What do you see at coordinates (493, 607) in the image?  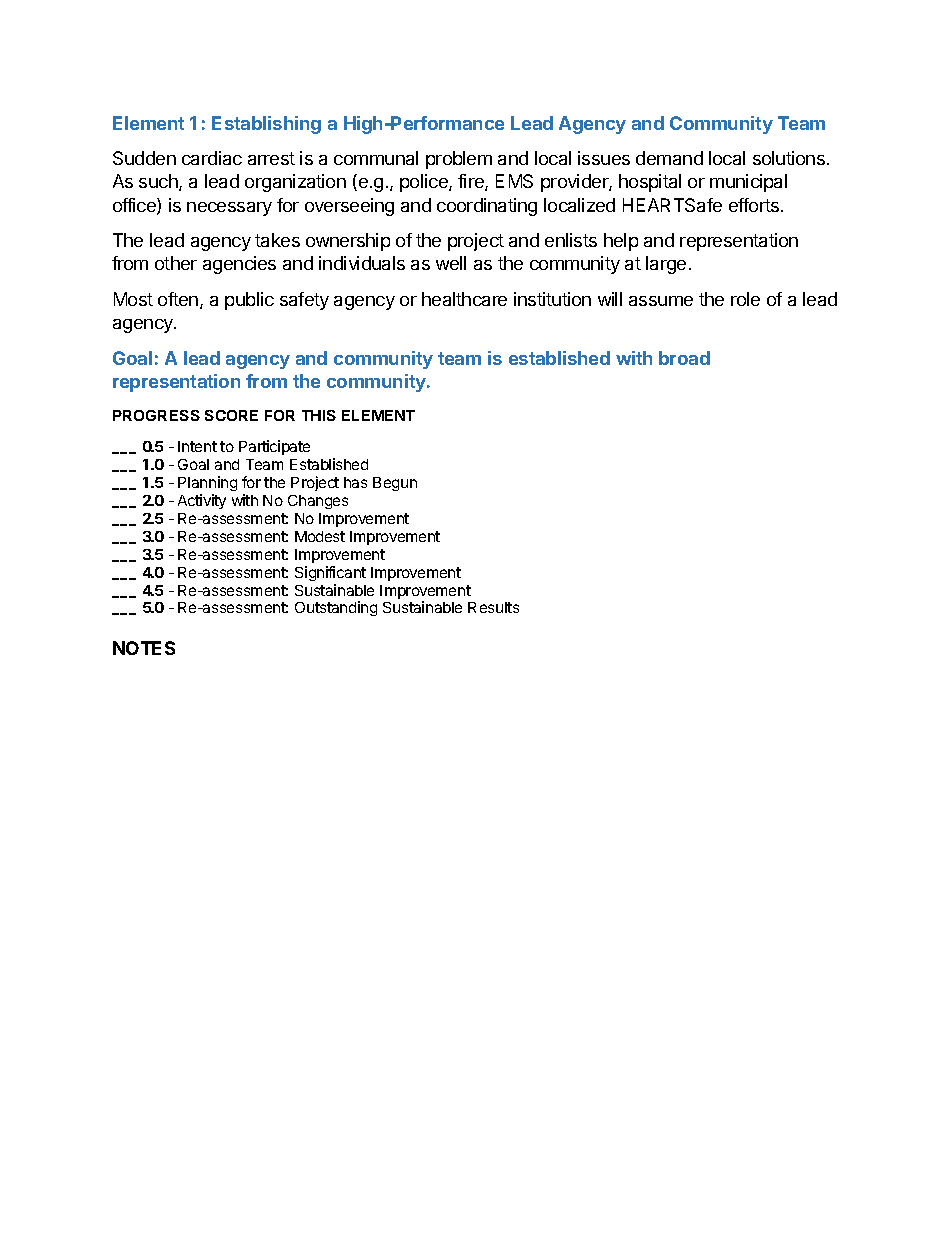 I see `Results` at bounding box center [493, 607].
